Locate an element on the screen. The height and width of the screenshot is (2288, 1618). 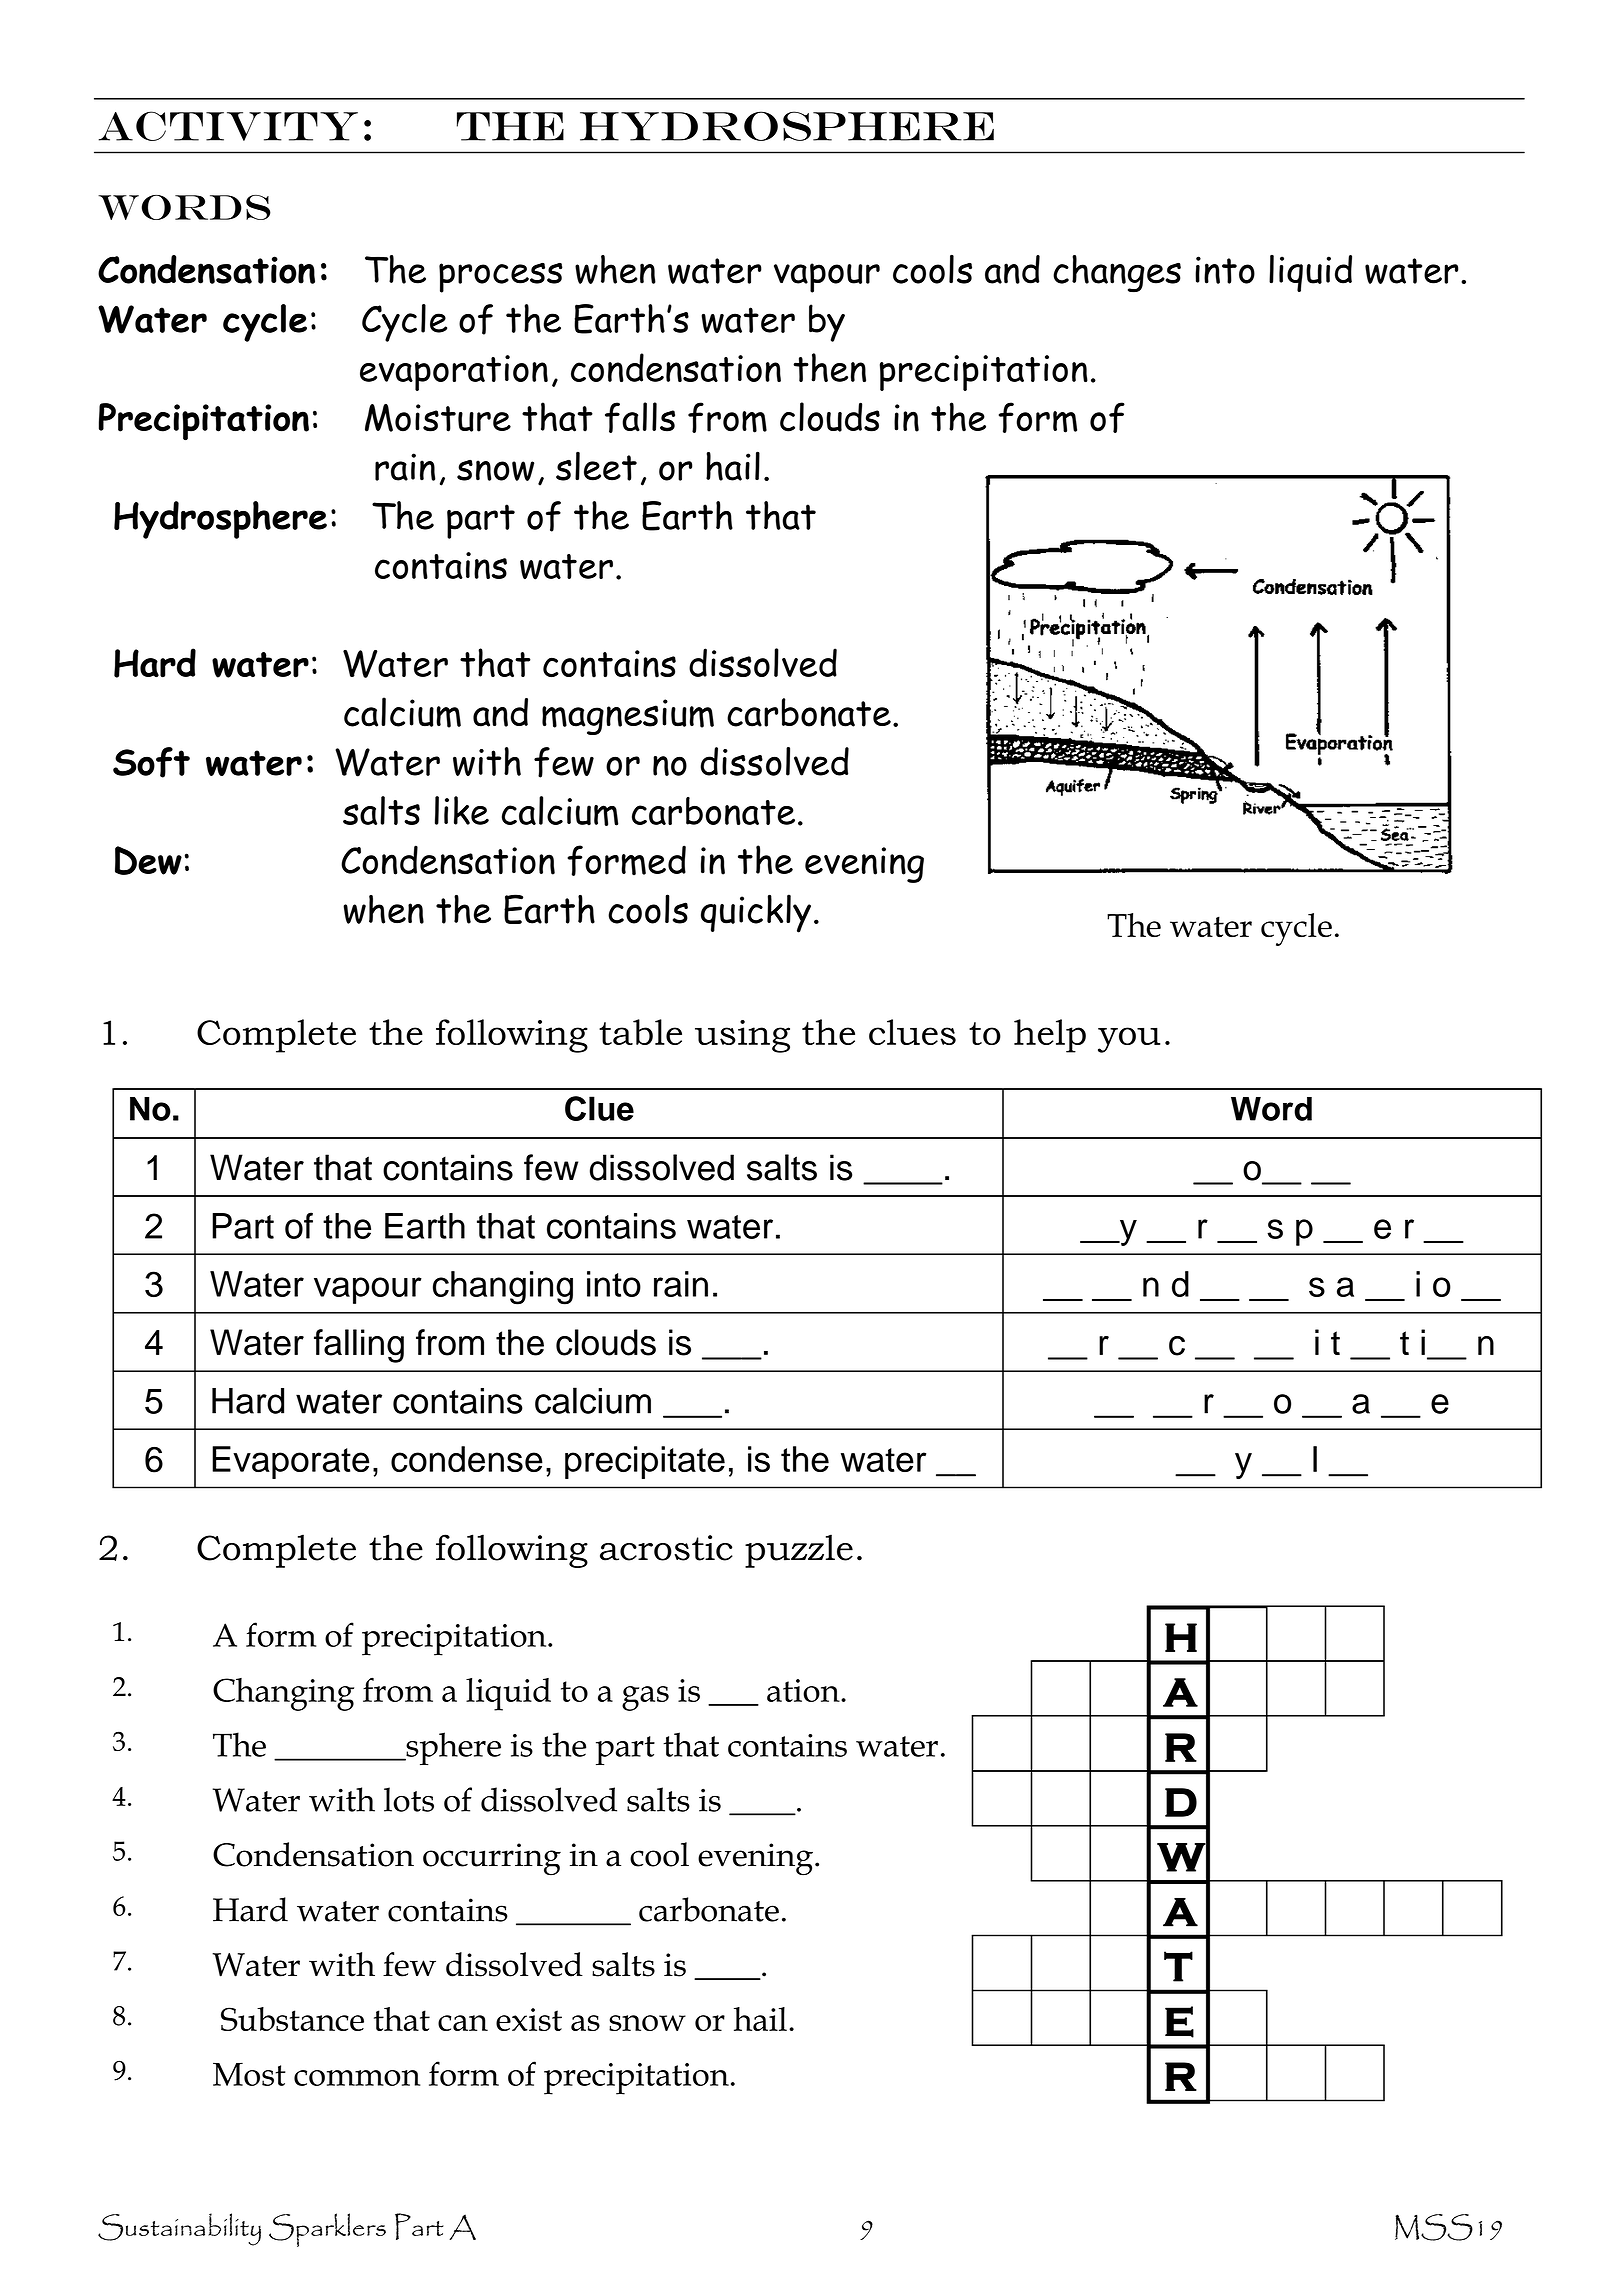
Sparklers is located at coordinates (327, 2230).
